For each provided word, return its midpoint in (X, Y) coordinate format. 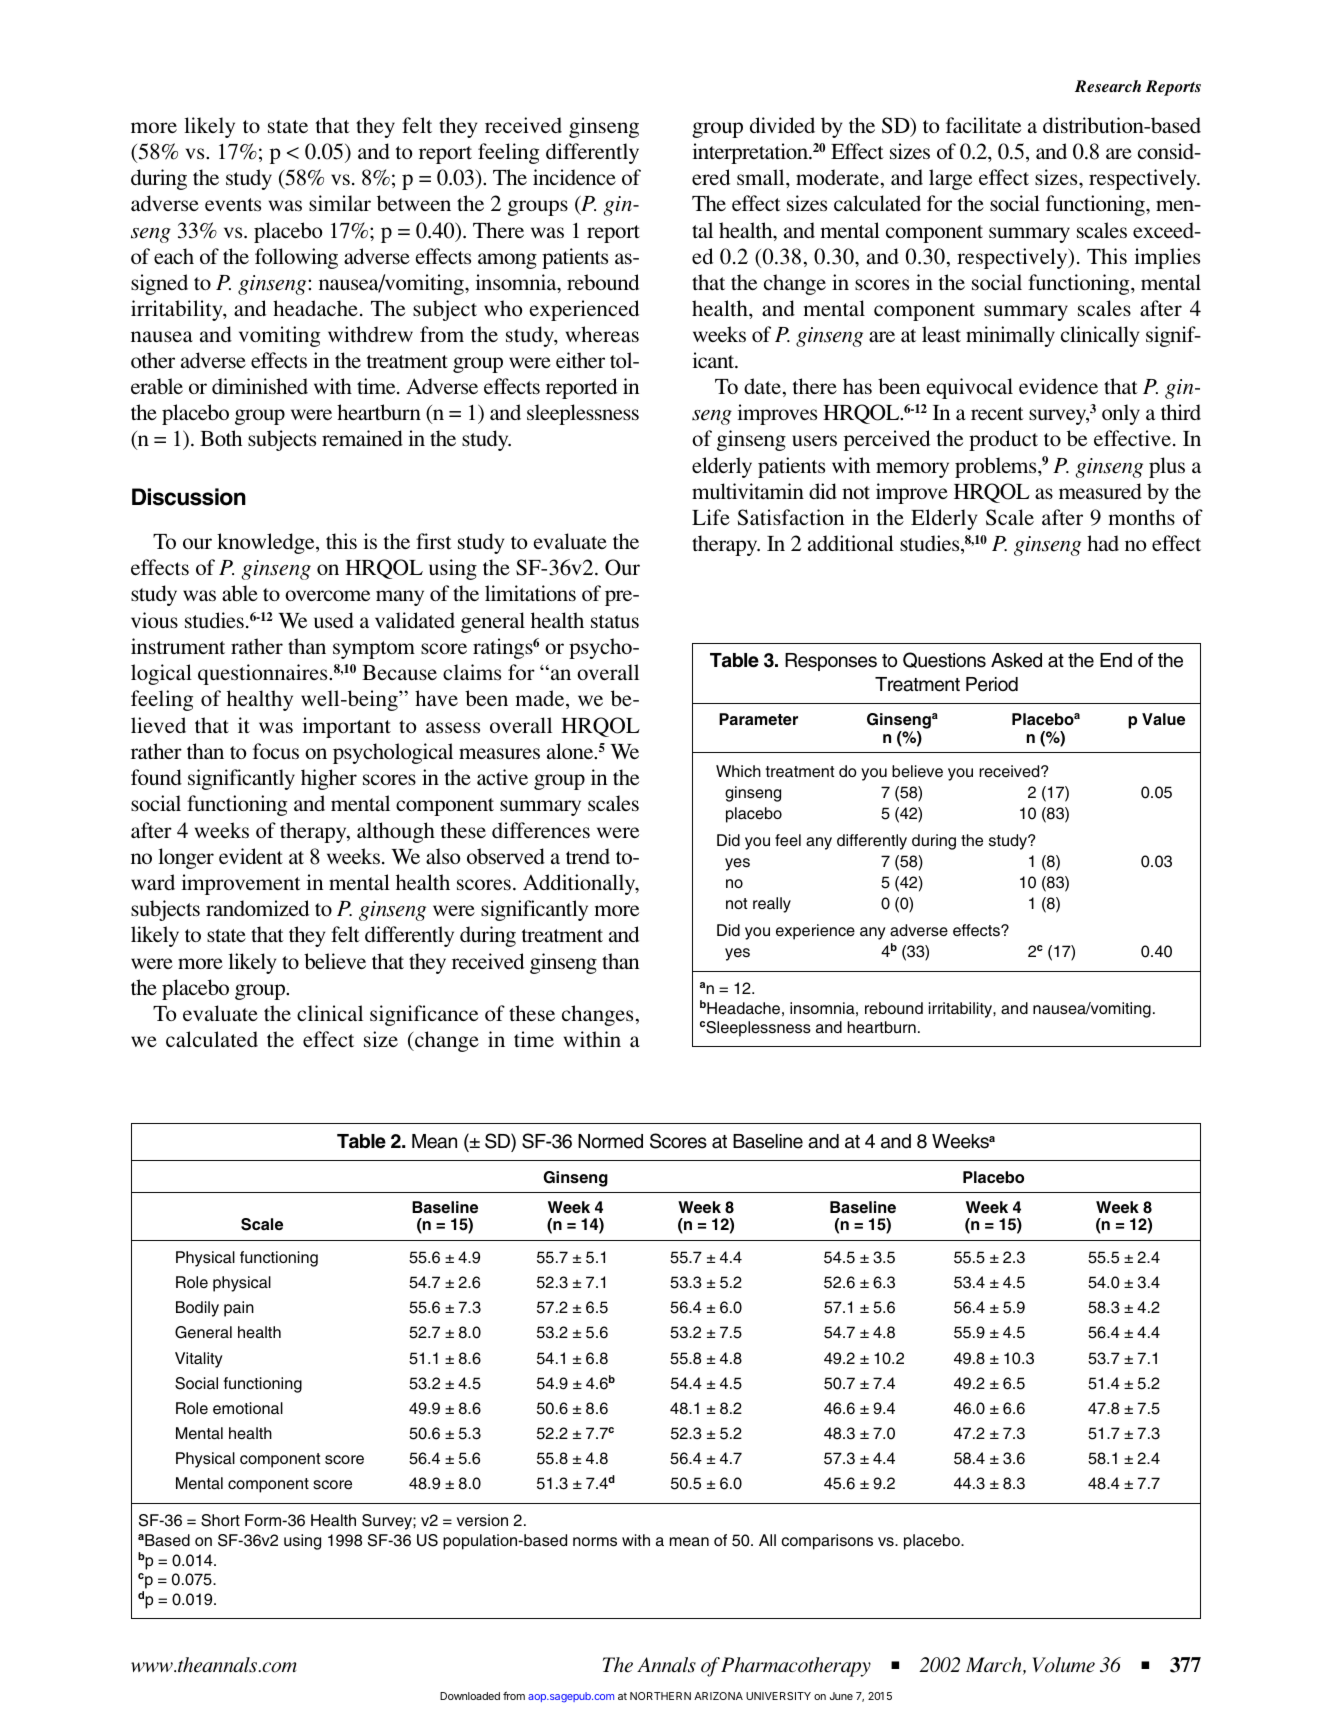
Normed (610, 1141)
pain (239, 1309)
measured (1100, 491)
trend (588, 856)
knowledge (267, 543)
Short (220, 1520)
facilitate (983, 125)
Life (711, 517)
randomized (257, 908)
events (233, 204)
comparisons (827, 1542)
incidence (574, 177)
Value (1163, 719)
